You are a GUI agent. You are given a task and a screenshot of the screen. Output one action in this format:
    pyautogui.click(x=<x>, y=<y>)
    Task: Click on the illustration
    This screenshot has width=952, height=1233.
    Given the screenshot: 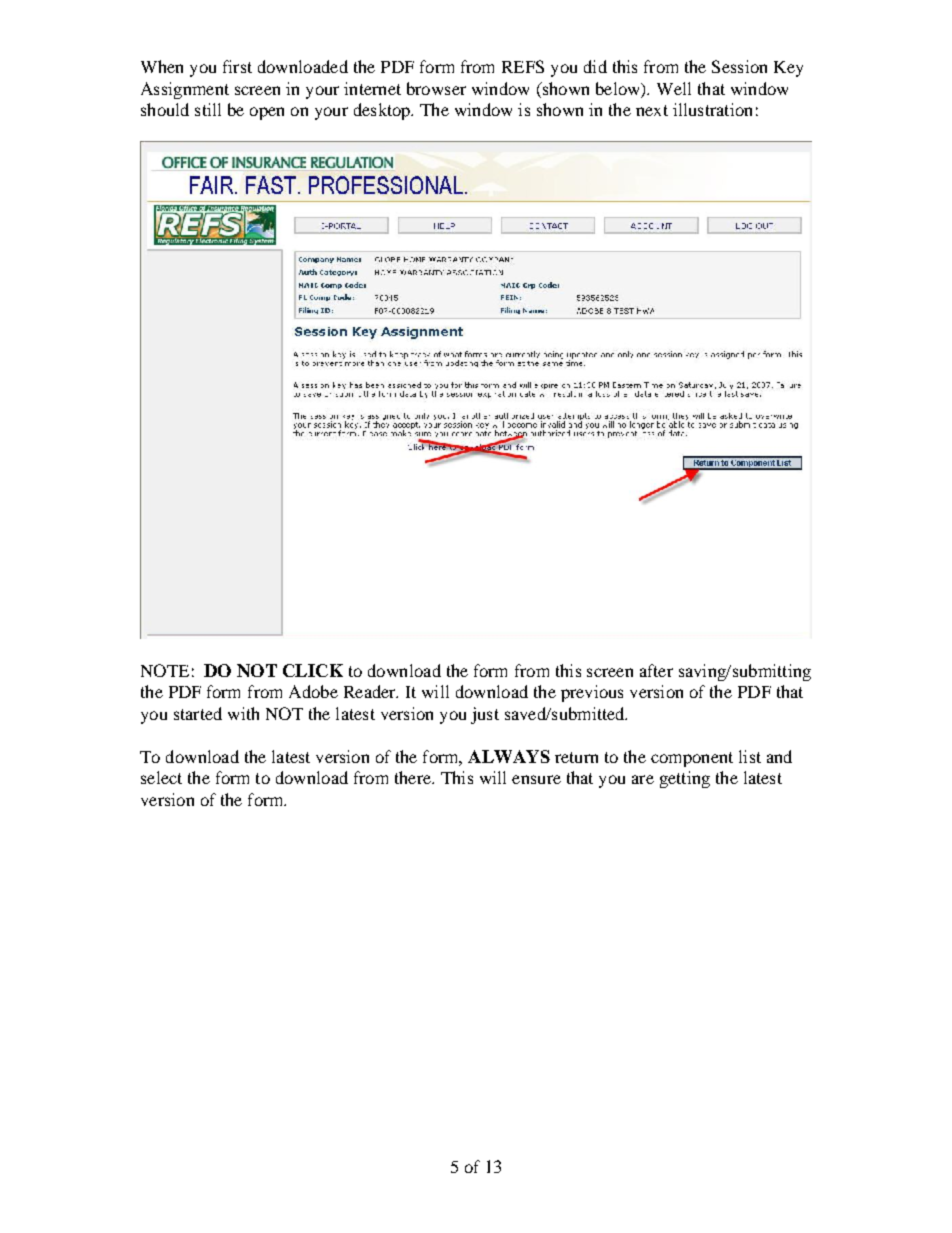 What is the action you would take?
    pyautogui.click(x=712, y=109)
